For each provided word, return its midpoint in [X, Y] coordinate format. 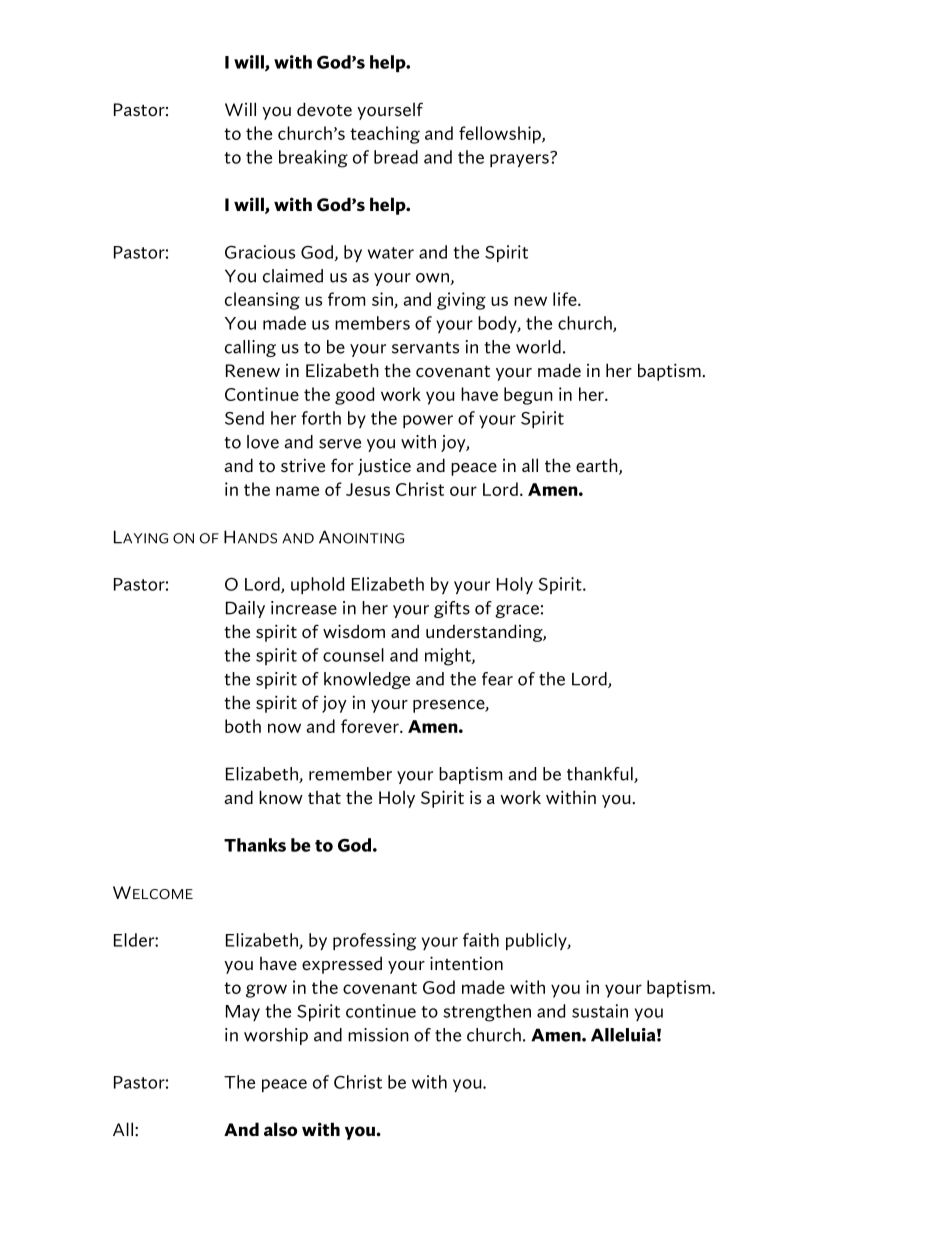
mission [378, 1035]
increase [304, 608]
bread [396, 157]
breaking [313, 159]
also [280, 1129]
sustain [600, 1011]
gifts [452, 609]
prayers [520, 159]
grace [517, 611]
